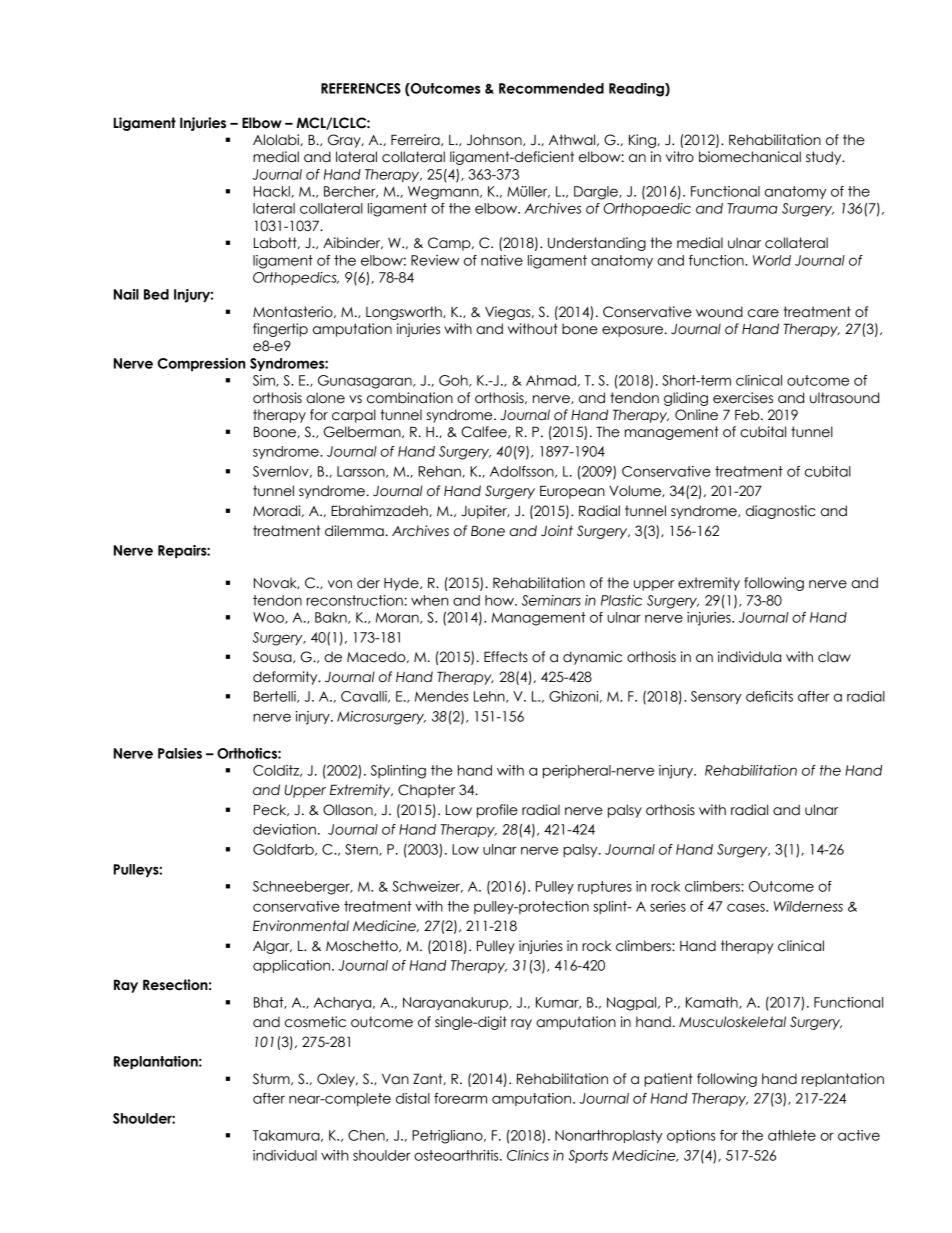 The image size is (952, 1233). What do you see at coordinates (285, 1155) in the page?
I see `individual` at bounding box center [285, 1155].
